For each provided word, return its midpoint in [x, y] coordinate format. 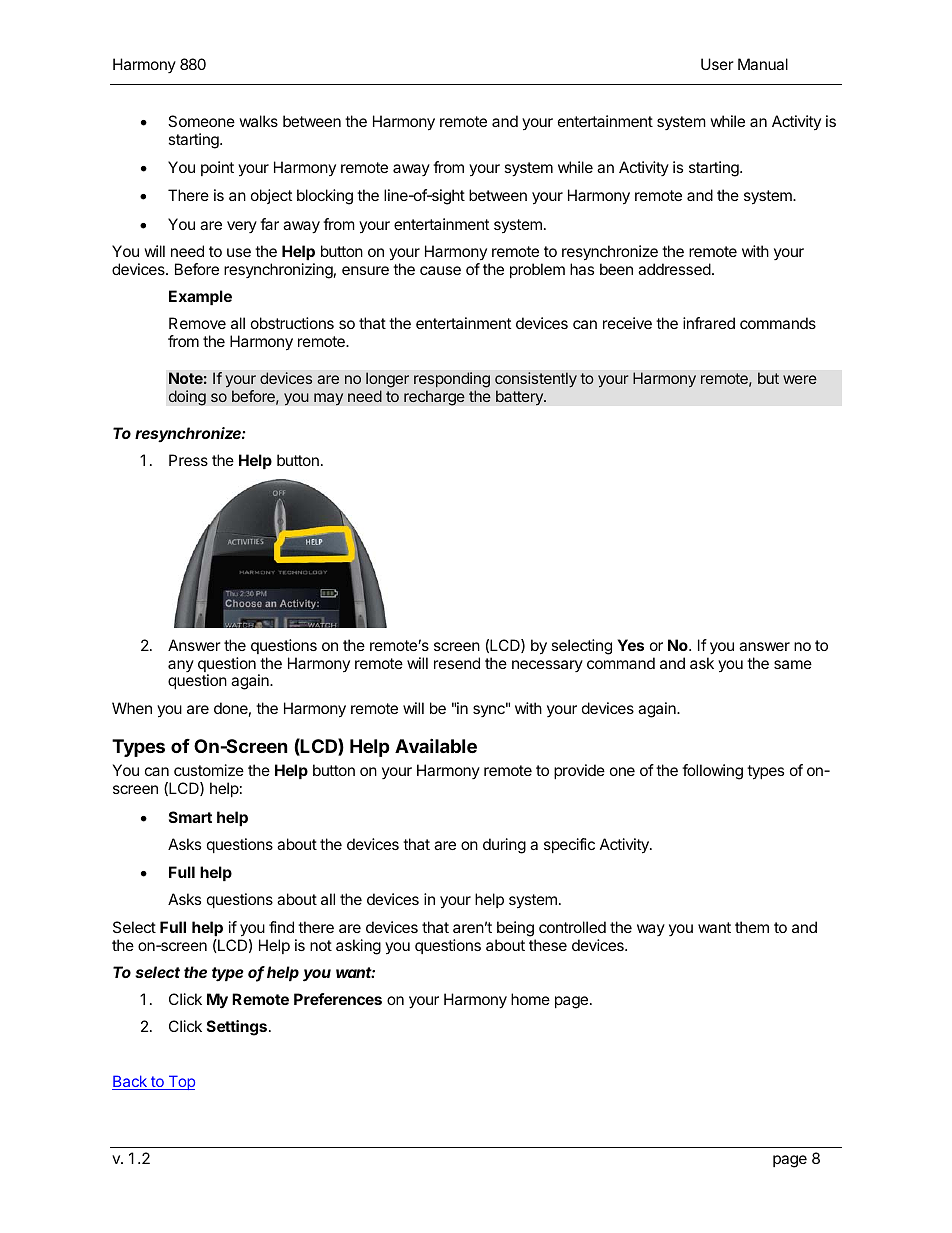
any [181, 666]
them [752, 927]
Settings [238, 1028]
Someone [201, 121]
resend [457, 663]
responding [452, 380]
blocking [325, 197]
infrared [709, 323]
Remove [197, 323]
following [712, 772]
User [717, 64]
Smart [190, 817]
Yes [631, 645]
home [530, 999]
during [504, 846]
